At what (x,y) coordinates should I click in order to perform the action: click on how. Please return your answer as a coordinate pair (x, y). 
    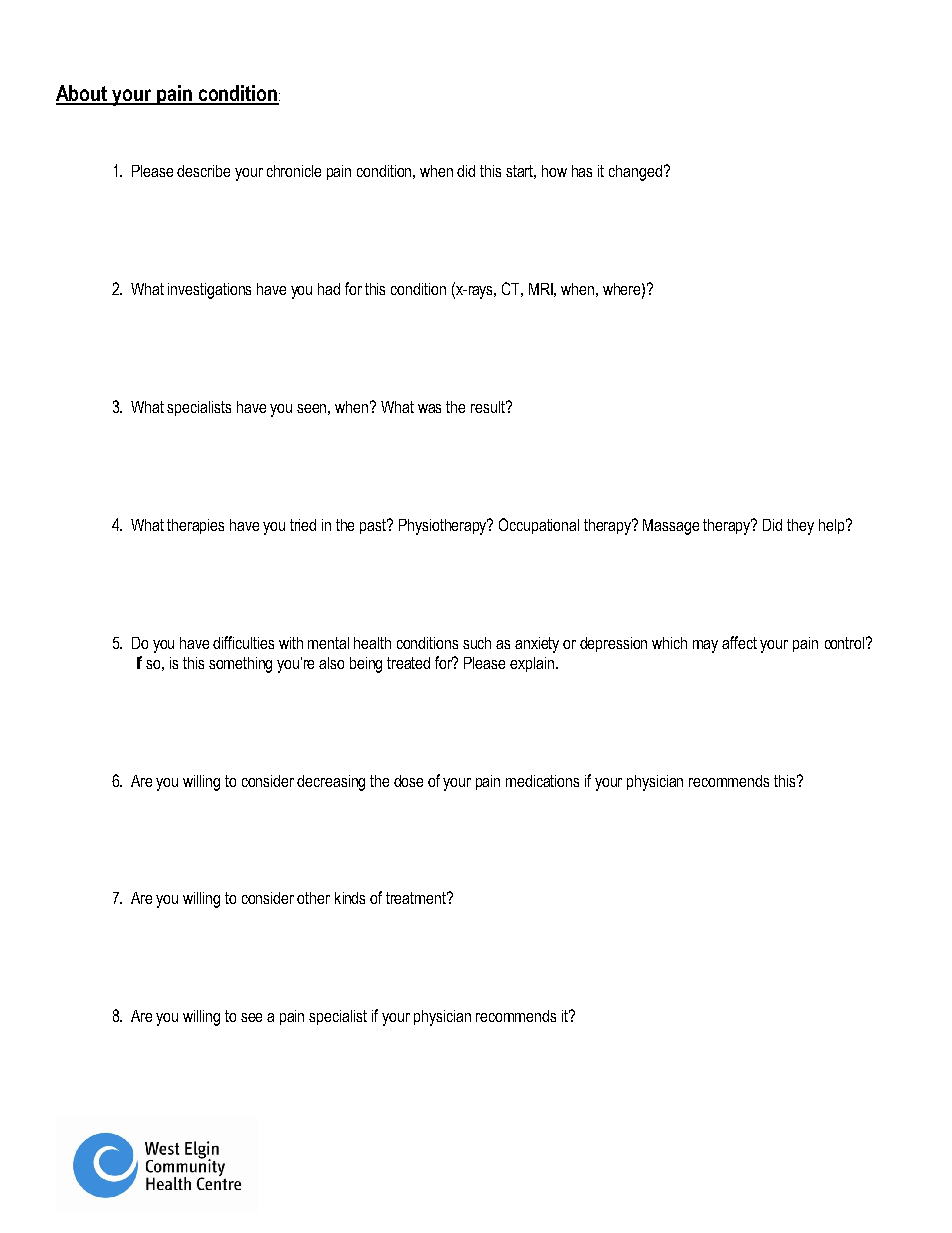
    Looking at the image, I should click on (554, 171).
